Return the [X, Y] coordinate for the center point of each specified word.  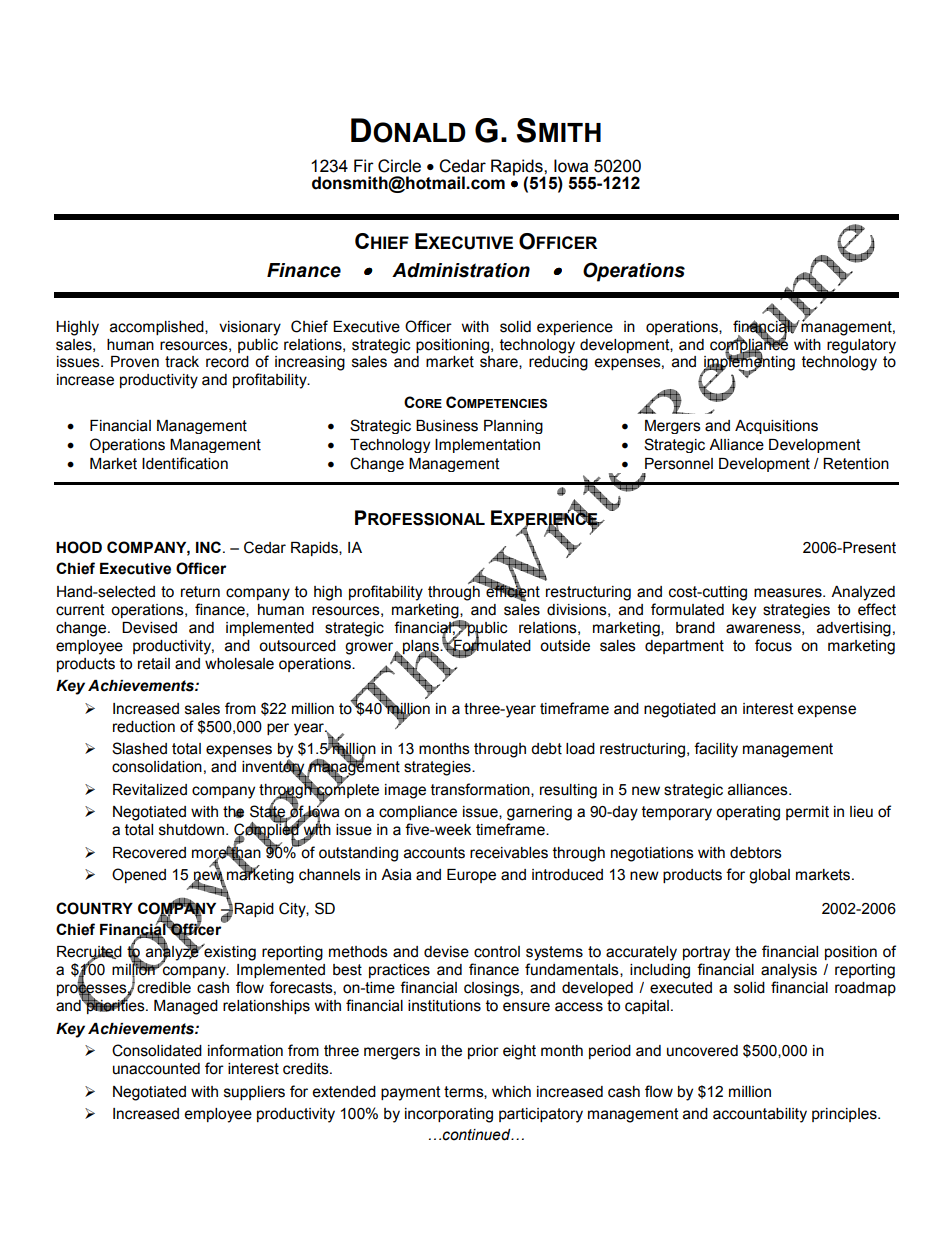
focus [773, 645]
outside [565, 646]
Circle [399, 166]
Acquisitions [776, 427]
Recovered [149, 853]
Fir [364, 165]
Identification [185, 463]
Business [447, 426]
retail [154, 664]
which [511, 1092]
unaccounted [156, 1069]
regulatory [861, 346]
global [769, 876]
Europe [471, 876]
